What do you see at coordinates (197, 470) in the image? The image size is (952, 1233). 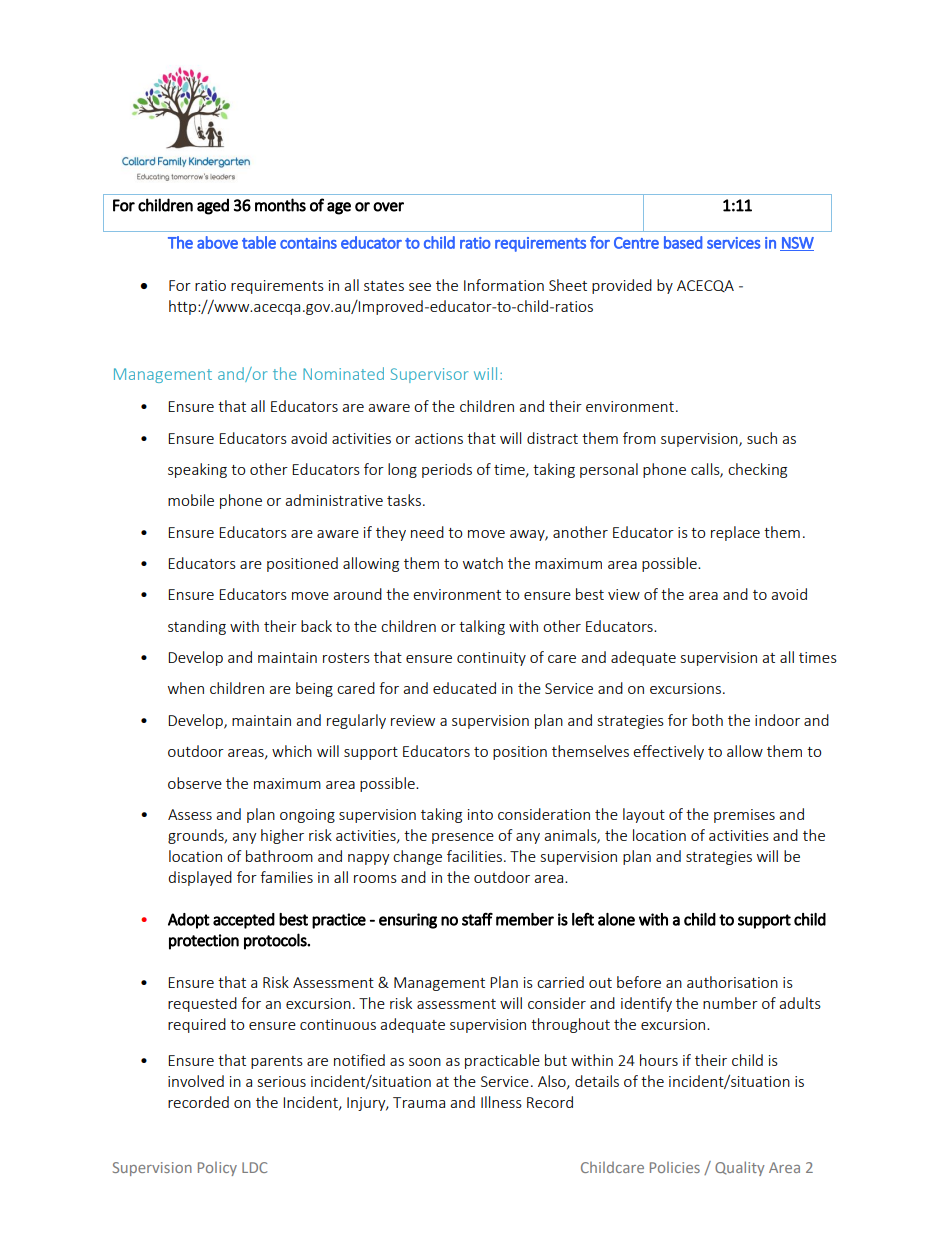 I see `speaking` at bounding box center [197, 470].
